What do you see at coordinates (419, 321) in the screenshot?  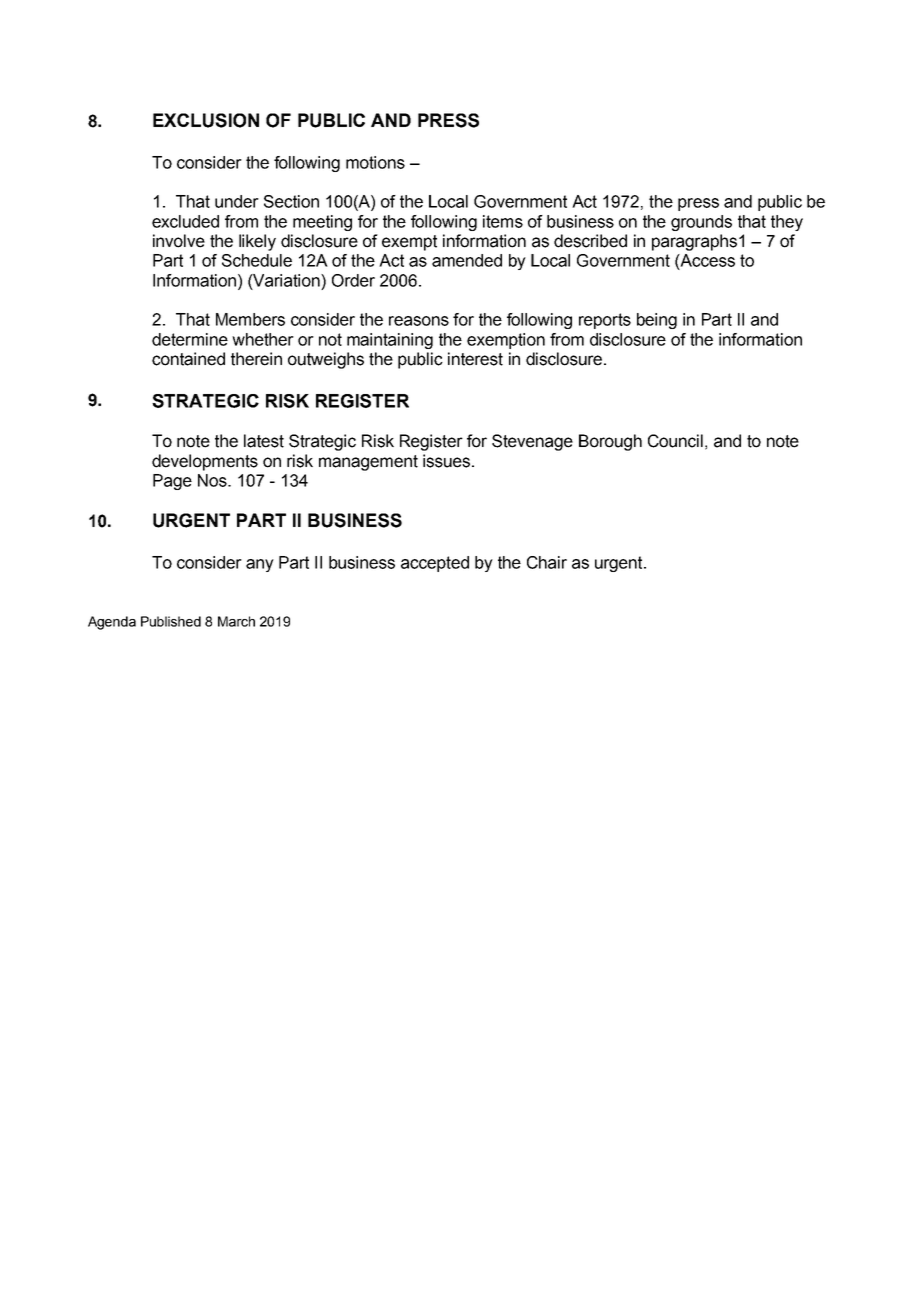 I see `reasons` at bounding box center [419, 321].
